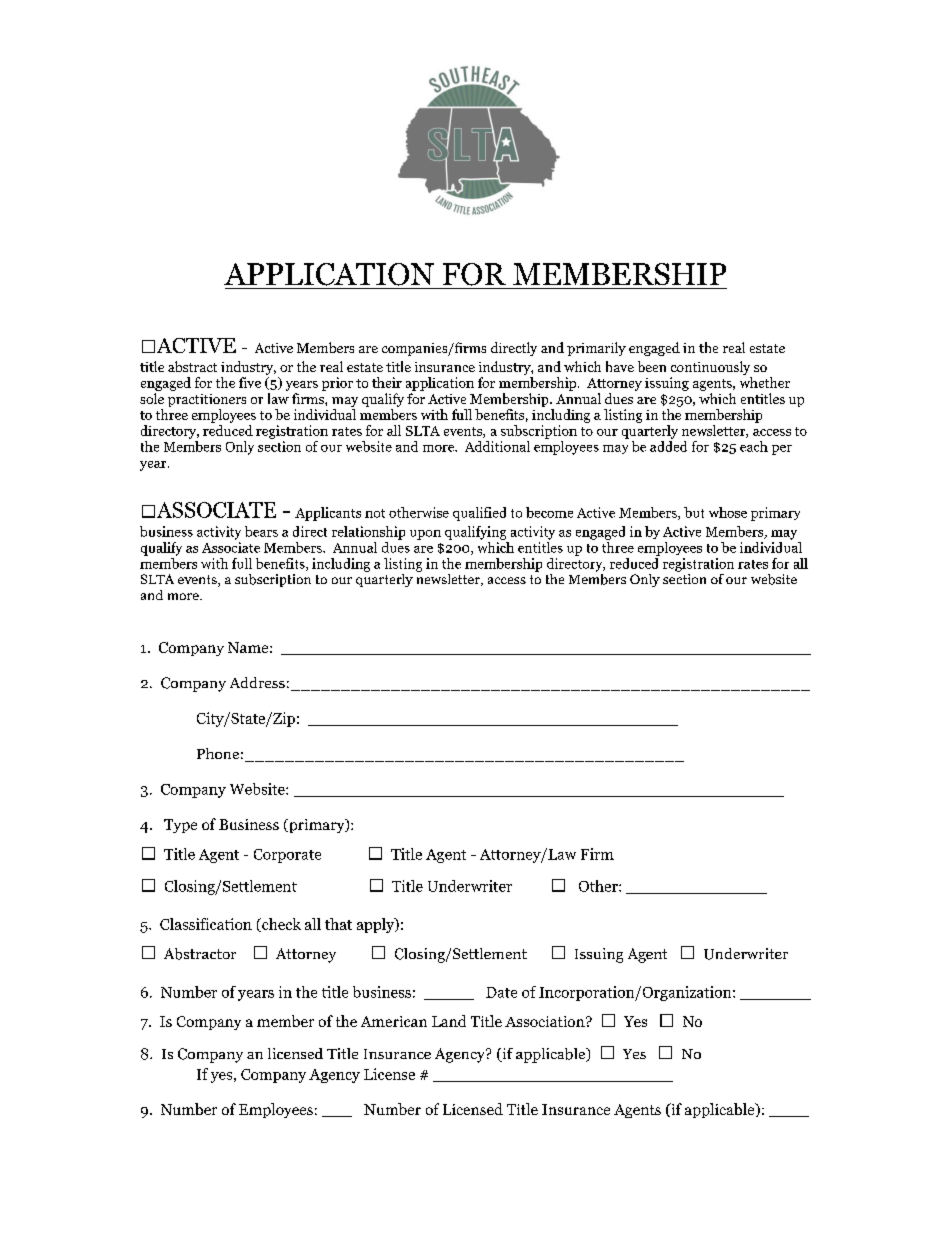  What do you see at coordinates (387, 382) in the screenshot?
I see `their` at bounding box center [387, 382].
